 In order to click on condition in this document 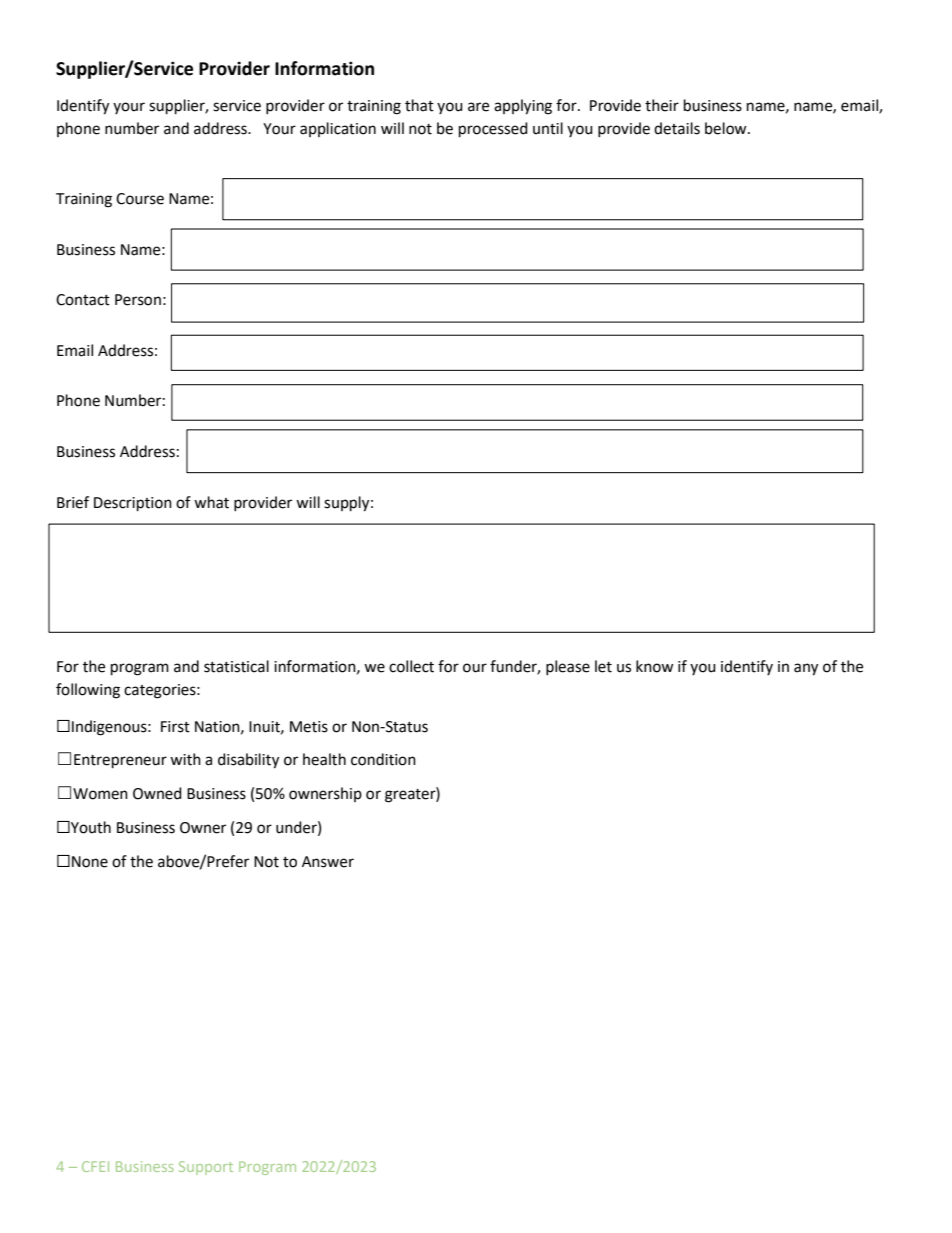, I will do `click(383, 759)`.
